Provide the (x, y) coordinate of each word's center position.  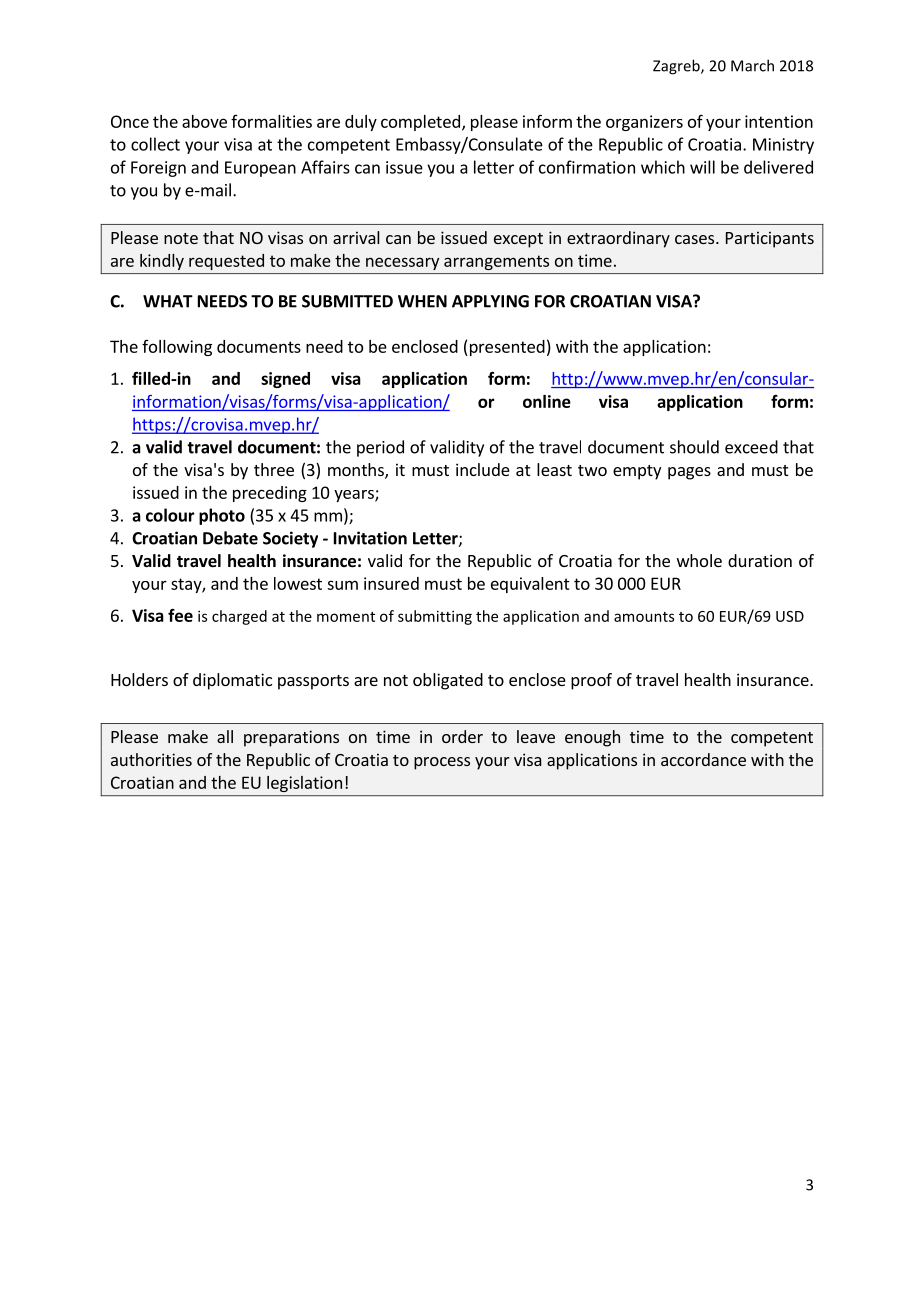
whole (699, 560)
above (204, 121)
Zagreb (677, 67)
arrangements (496, 262)
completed (420, 123)
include (483, 469)
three (274, 469)
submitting (435, 617)
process (442, 763)
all (225, 736)
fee (180, 615)
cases (694, 239)
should (694, 447)
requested (226, 262)
